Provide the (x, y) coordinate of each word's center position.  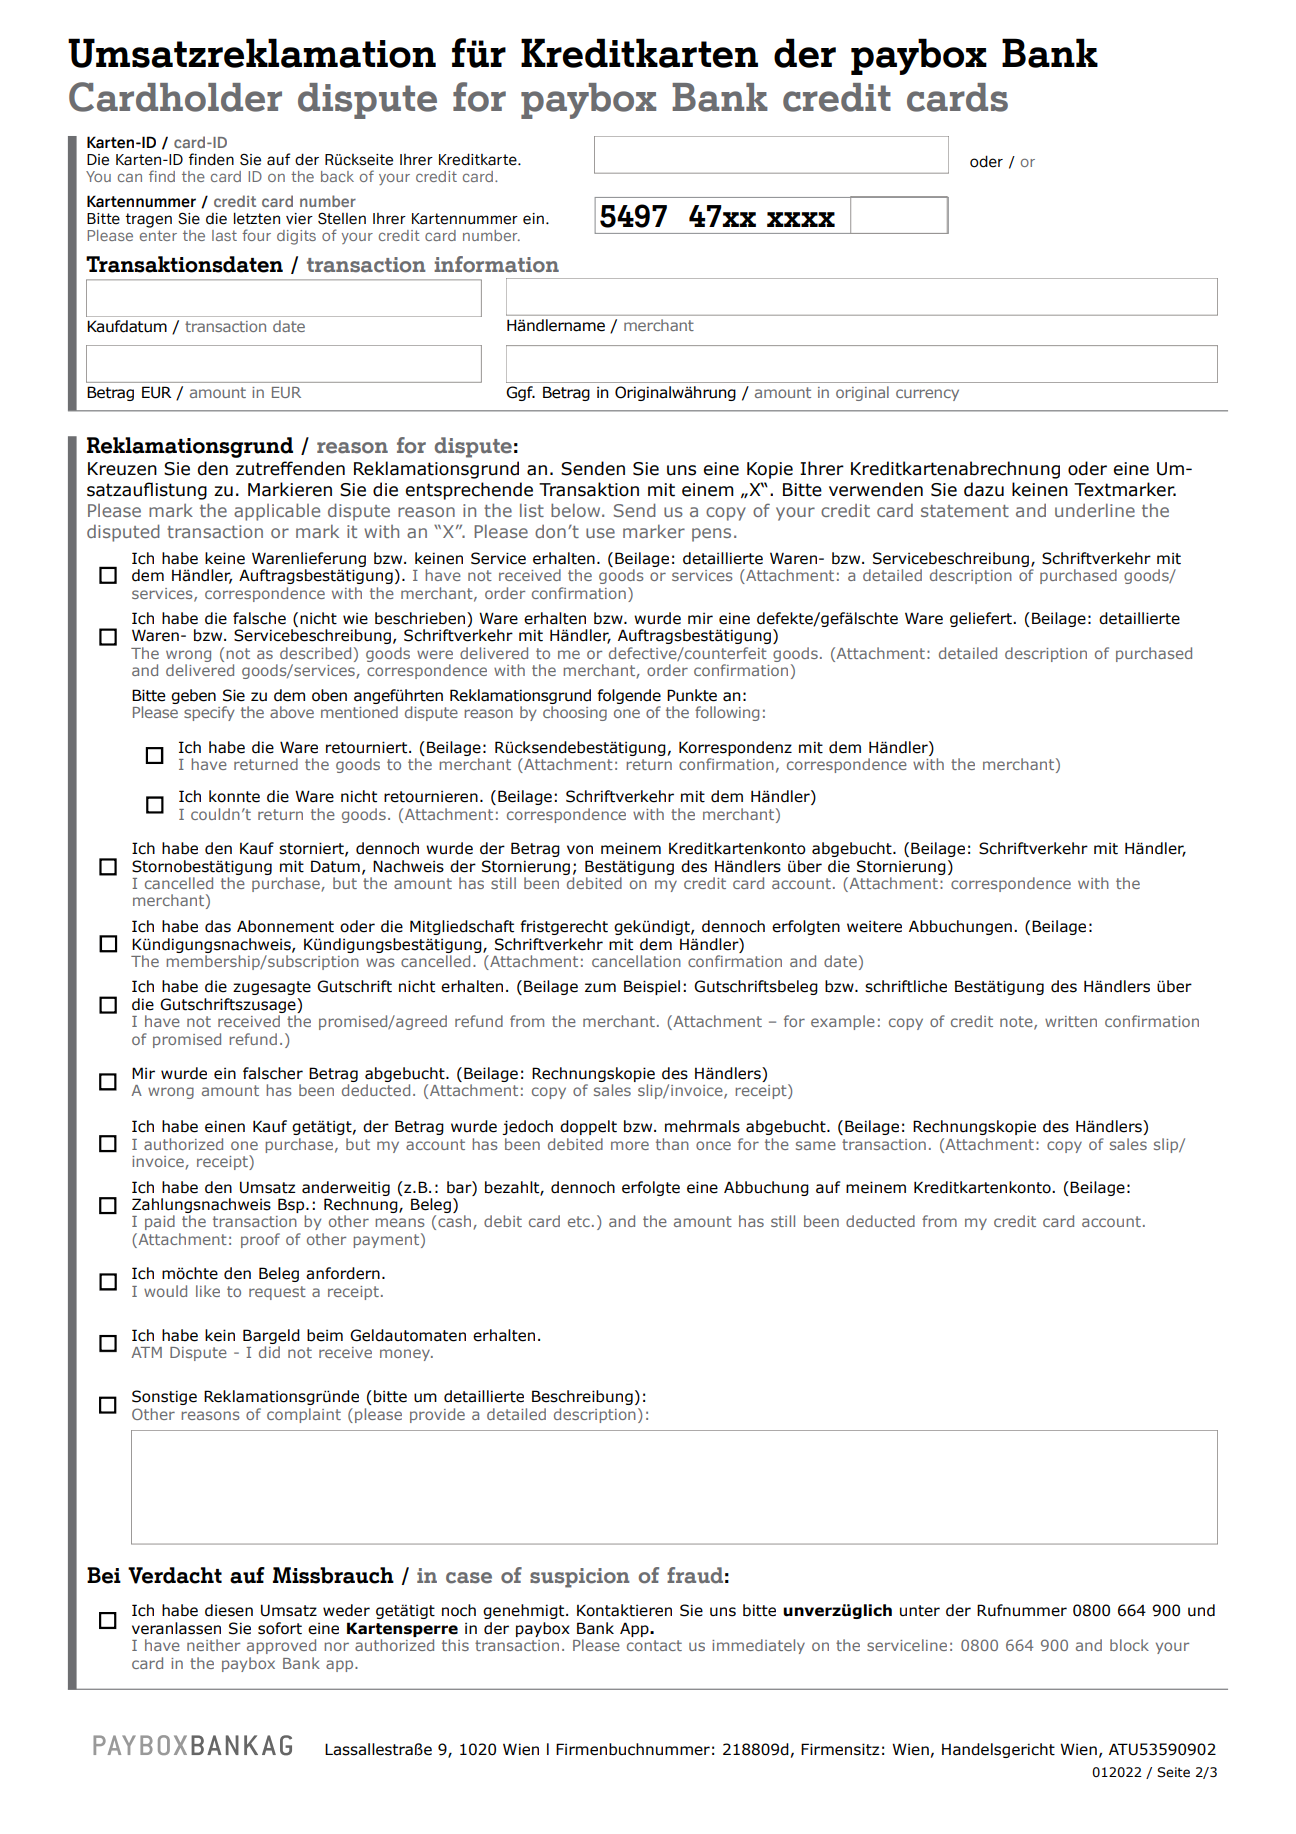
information (496, 264)
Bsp (292, 1205)
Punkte (692, 695)
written (1071, 1021)
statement (965, 511)
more (630, 1145)
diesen (229, 1610)
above (292, 712)
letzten (257, 218)
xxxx (801, 219)
